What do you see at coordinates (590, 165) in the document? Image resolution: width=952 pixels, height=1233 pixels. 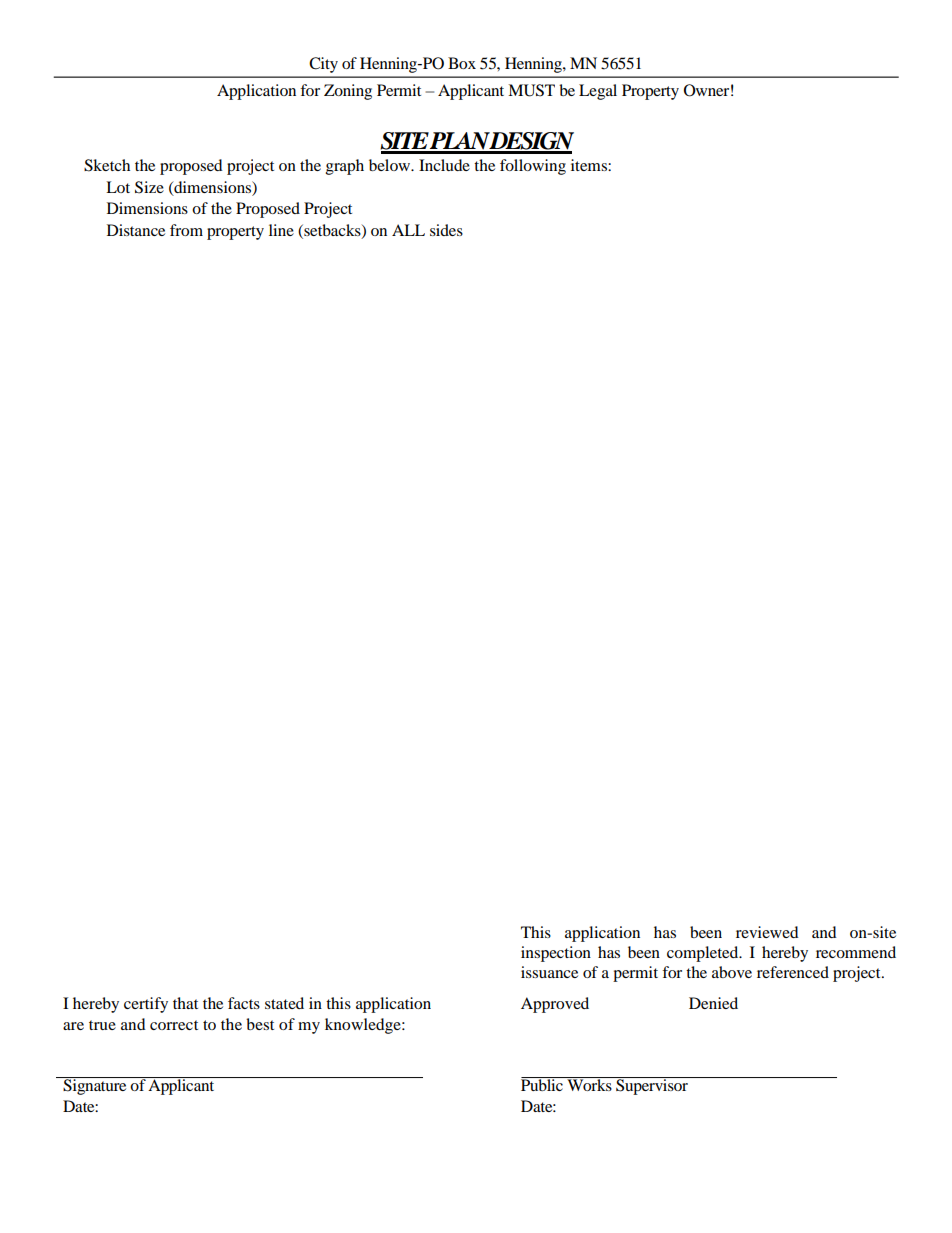 I see `items` at bounding box center [590, 165].
